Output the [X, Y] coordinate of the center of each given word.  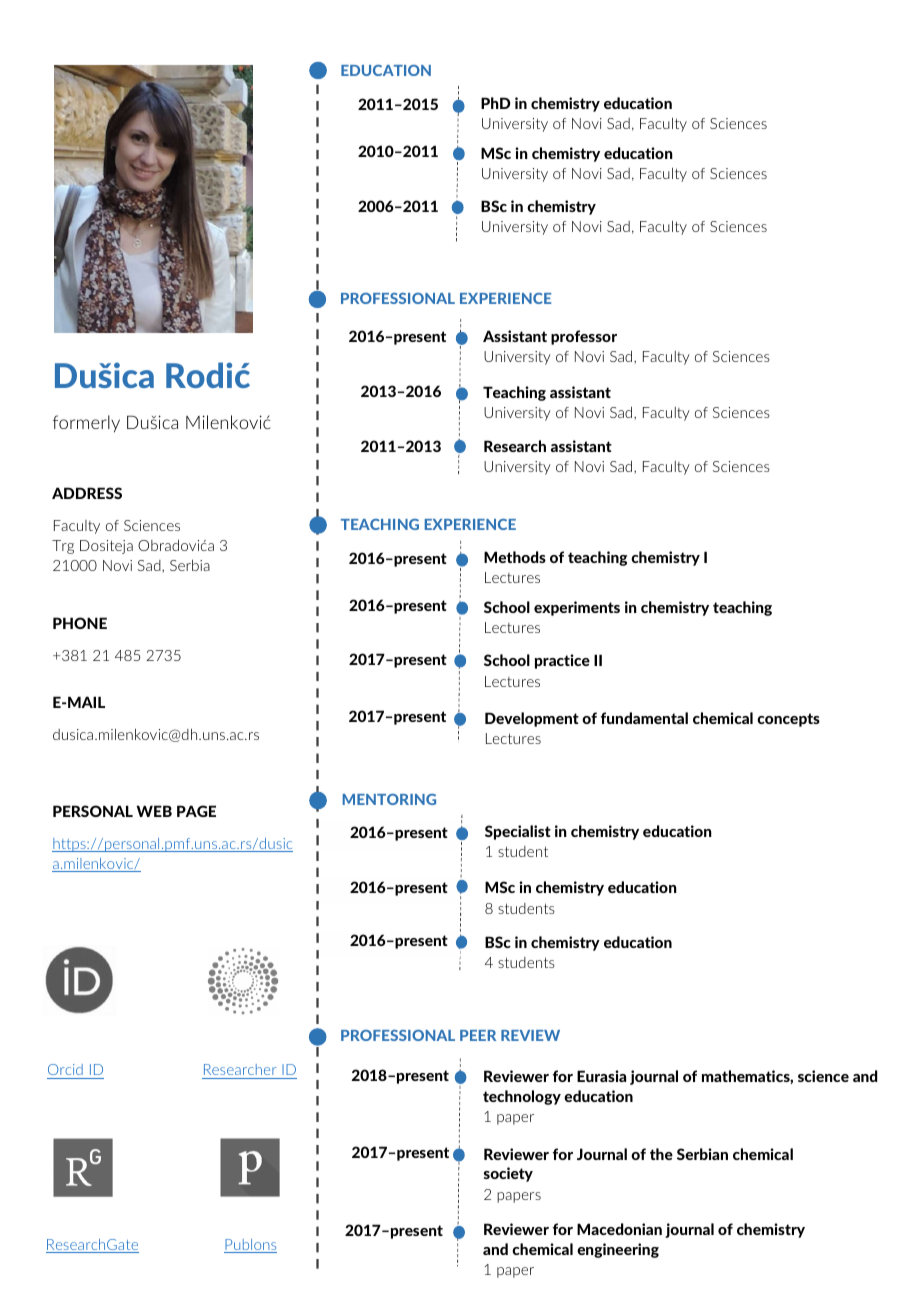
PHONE [80, 623]
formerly [86, 423]
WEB [154, 811]
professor [584, 337]
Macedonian [619, 1229]
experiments [577, 608]
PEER [478, 1035]
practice [562, 661]
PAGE [196, 811]
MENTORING [389, 799]
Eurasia [601, 1076]
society [508, 1174]
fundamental [644, 718]
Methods [515, 557]
